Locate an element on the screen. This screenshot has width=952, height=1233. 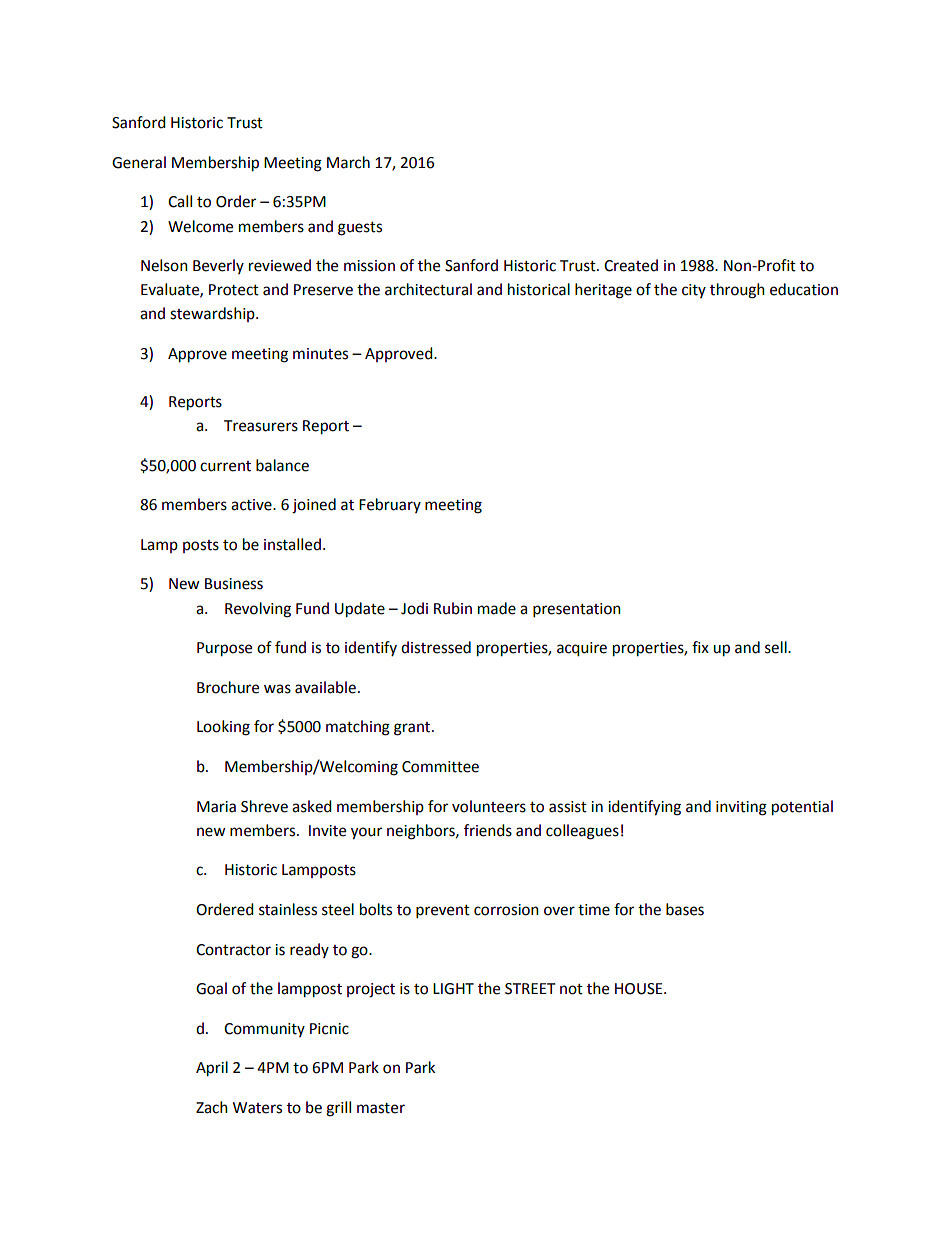
inviting is located at coordinates (741, 808).
